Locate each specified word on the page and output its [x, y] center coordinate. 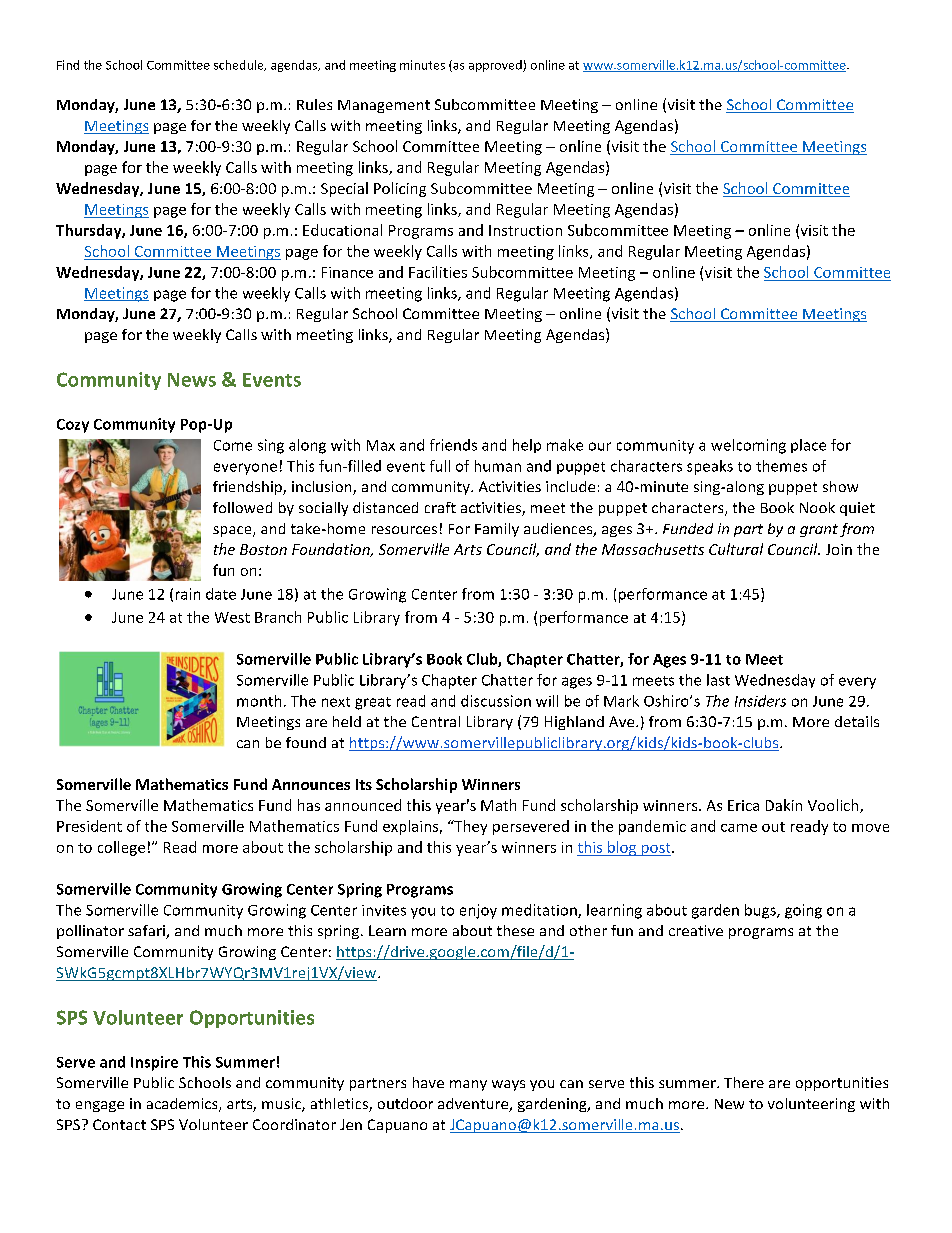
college [121, 848]
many [468, 1085]
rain [188, 594]
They [469, 827]
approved [496, 66]
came [739, 828]
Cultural [736, 549]
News [192, 380]
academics [183, 1105]
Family [497, 530]
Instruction [525, 230]
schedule [240, 65]
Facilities [438, 272]
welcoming [748, 446]
